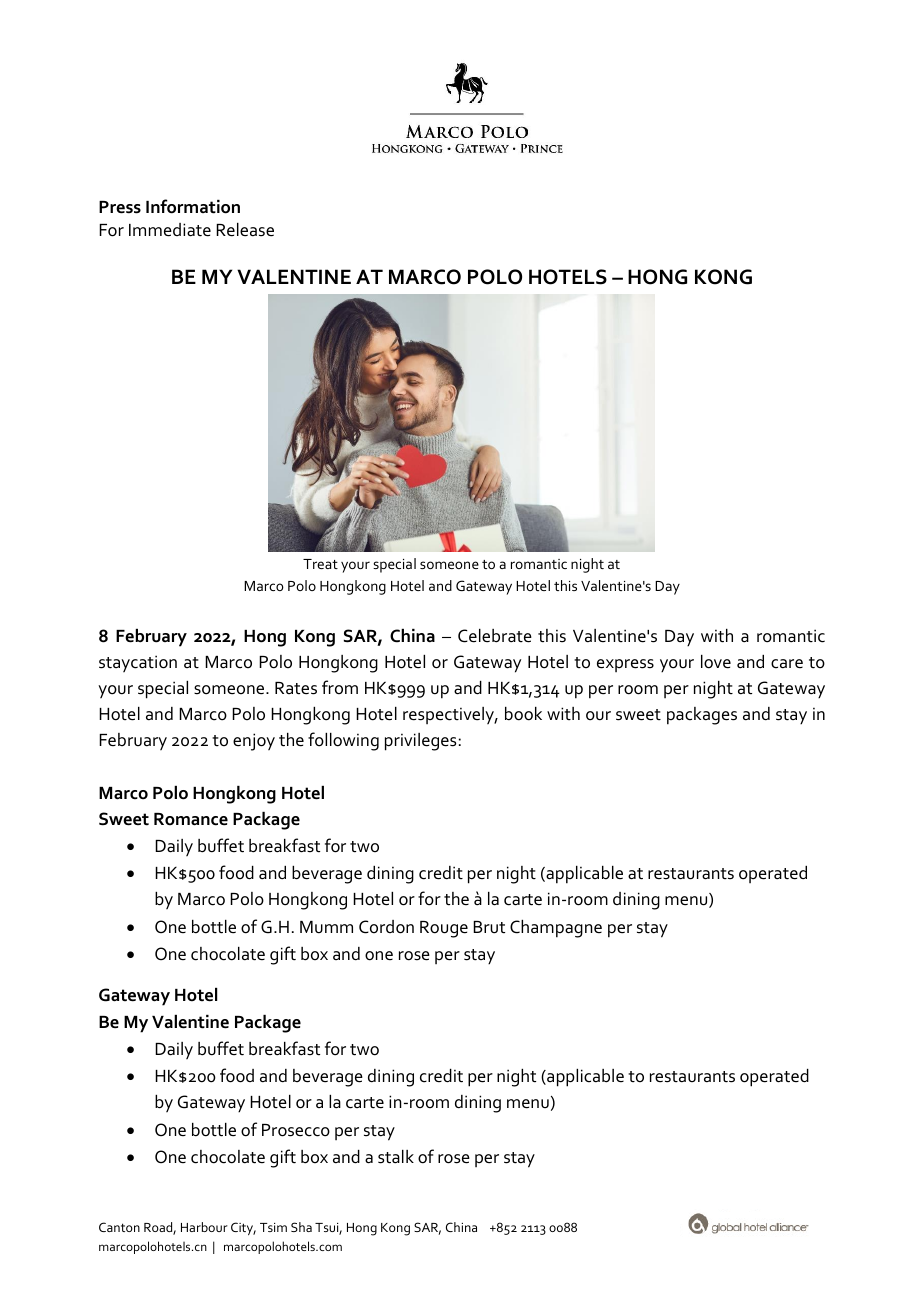  What do you see at coordinates (245, 230) in the screenshot?
I see `Release` at bounding box center [245, 230].
